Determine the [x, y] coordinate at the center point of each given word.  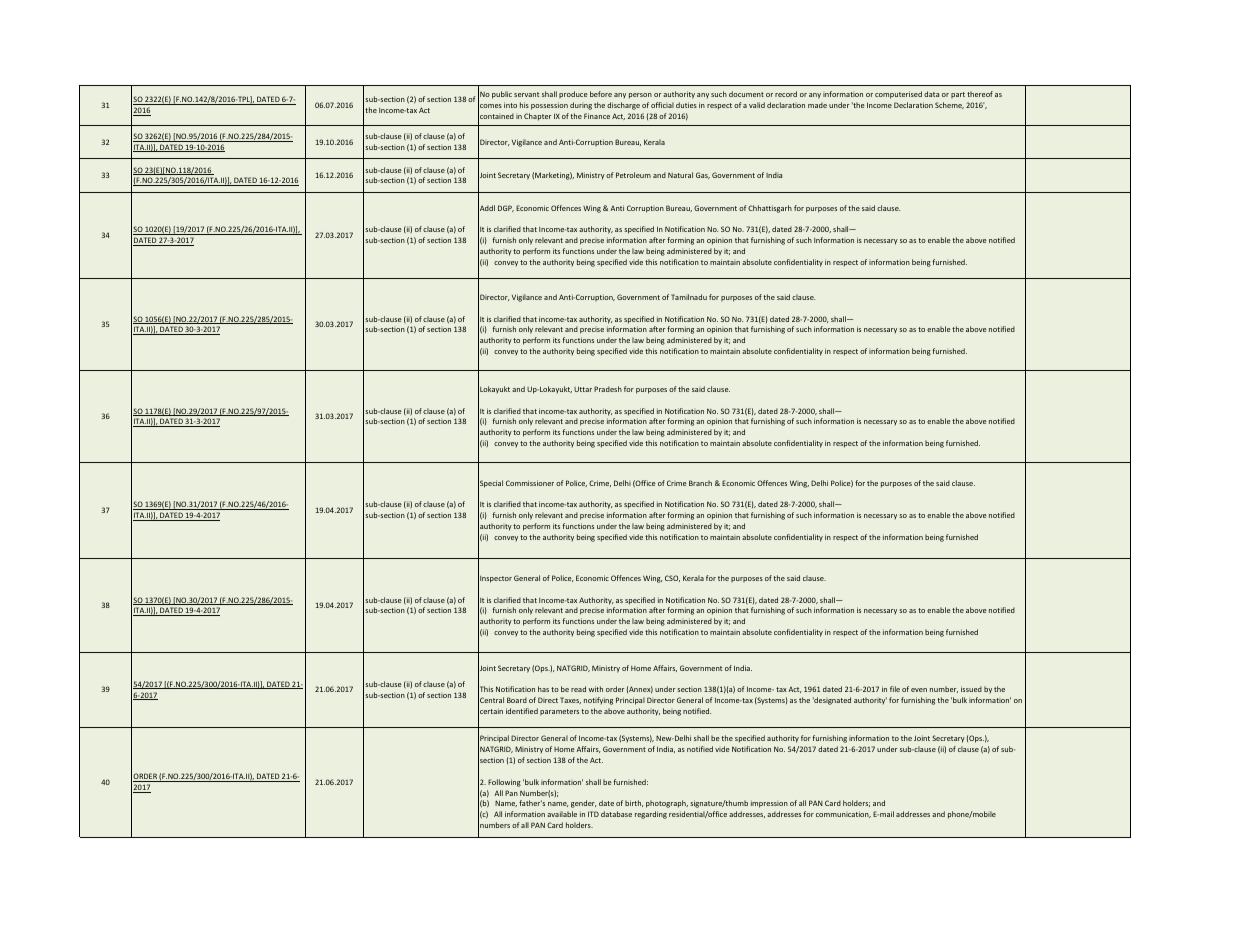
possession [549, 106]
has [543, 689]
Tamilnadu [689, 297]
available [562, 814]
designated [832, 701]
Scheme [949, 105]
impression [769, 804]
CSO [672, 578]
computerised [898, 95]
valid [757, 105]
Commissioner [530, 483]
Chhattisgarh [770, 209]
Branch [700, 483]
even [919, 690]
